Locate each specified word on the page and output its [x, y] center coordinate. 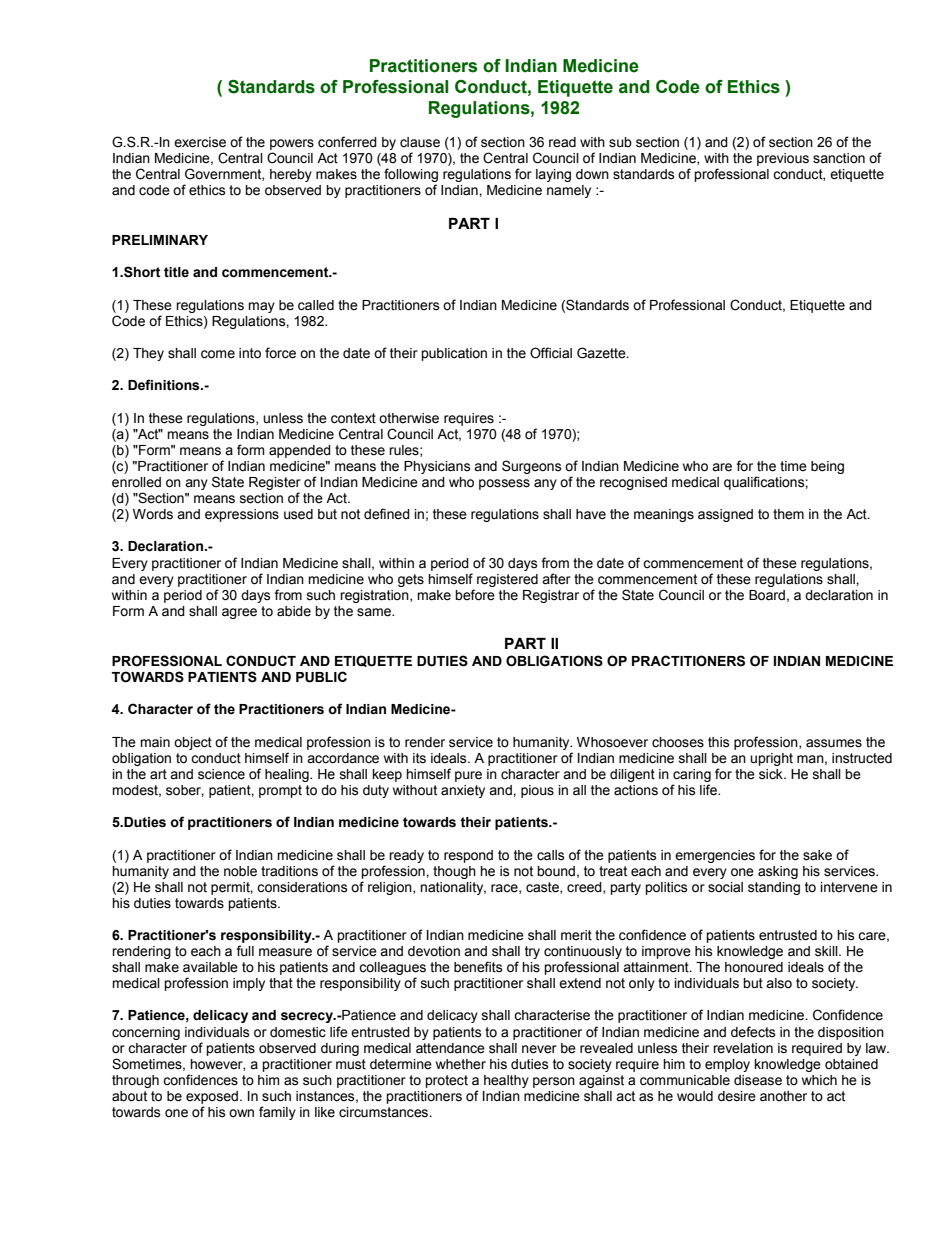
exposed [213, 1097]
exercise [200, 142]
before [475, 595]
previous [783, 159]
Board [767, 595]
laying [553, 175]
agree [239, 613]
